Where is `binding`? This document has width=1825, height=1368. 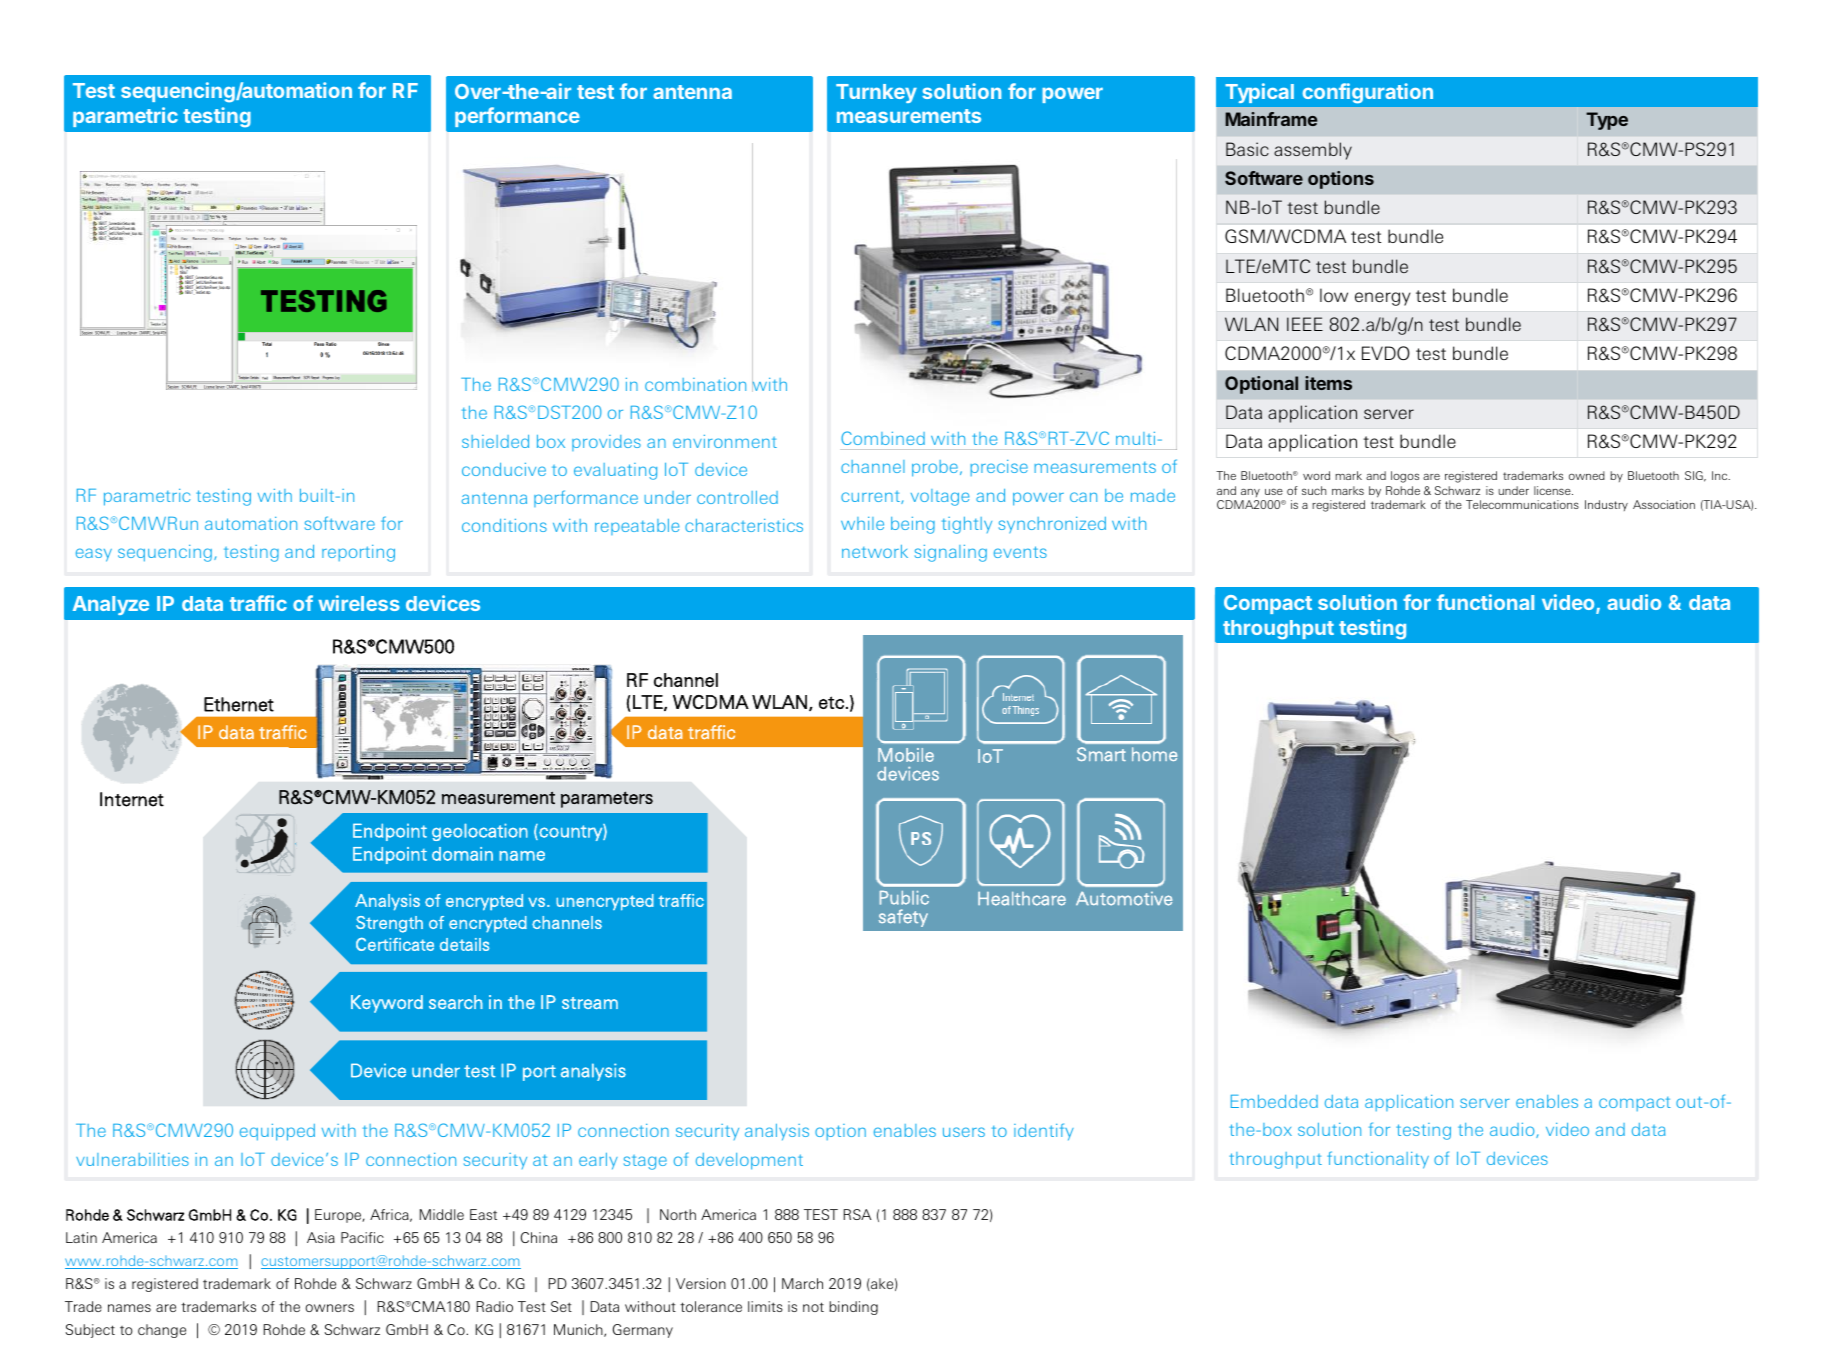 binding is located at coordinates (853, 1308).
